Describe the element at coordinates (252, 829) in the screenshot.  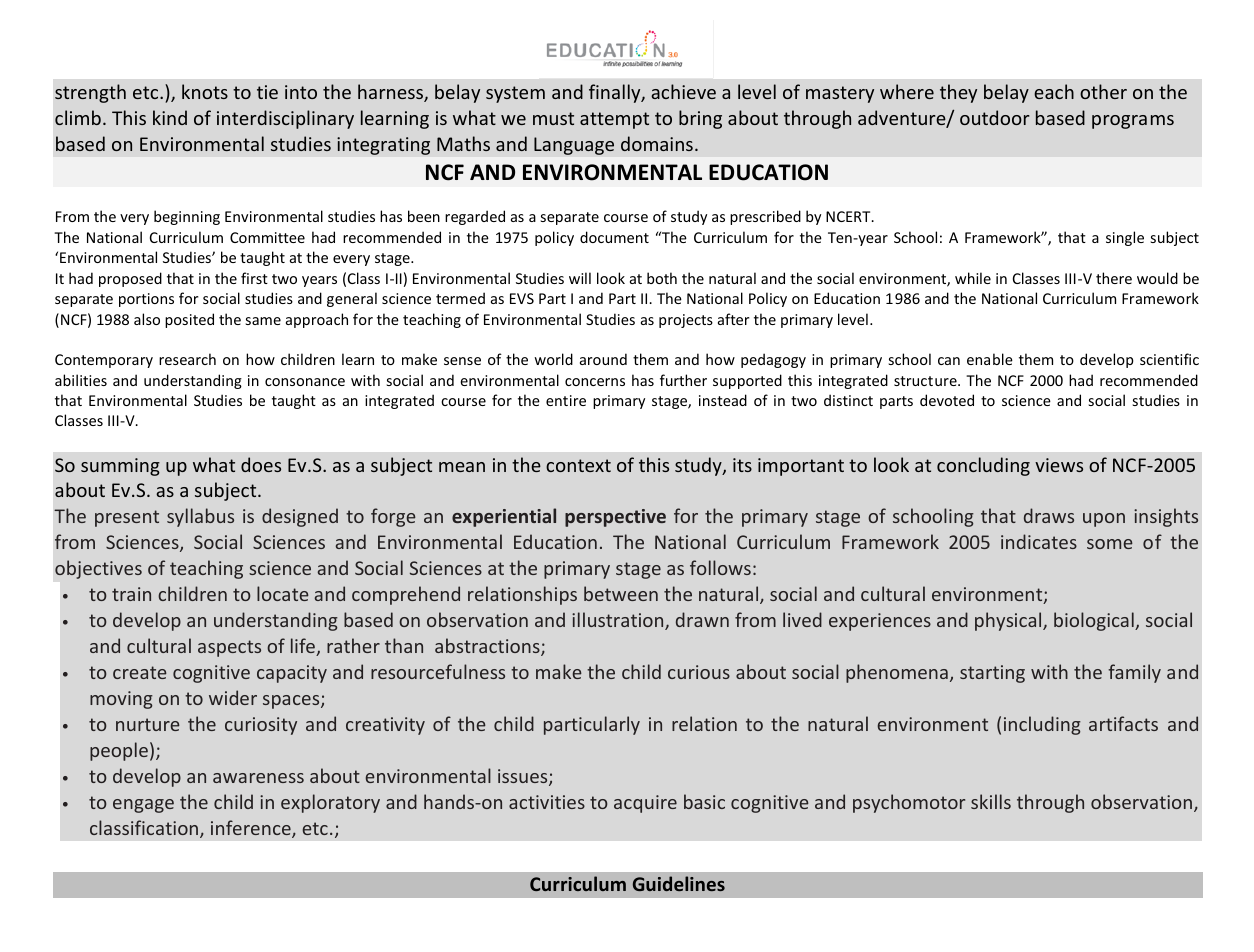
I see `inference` at that location.
